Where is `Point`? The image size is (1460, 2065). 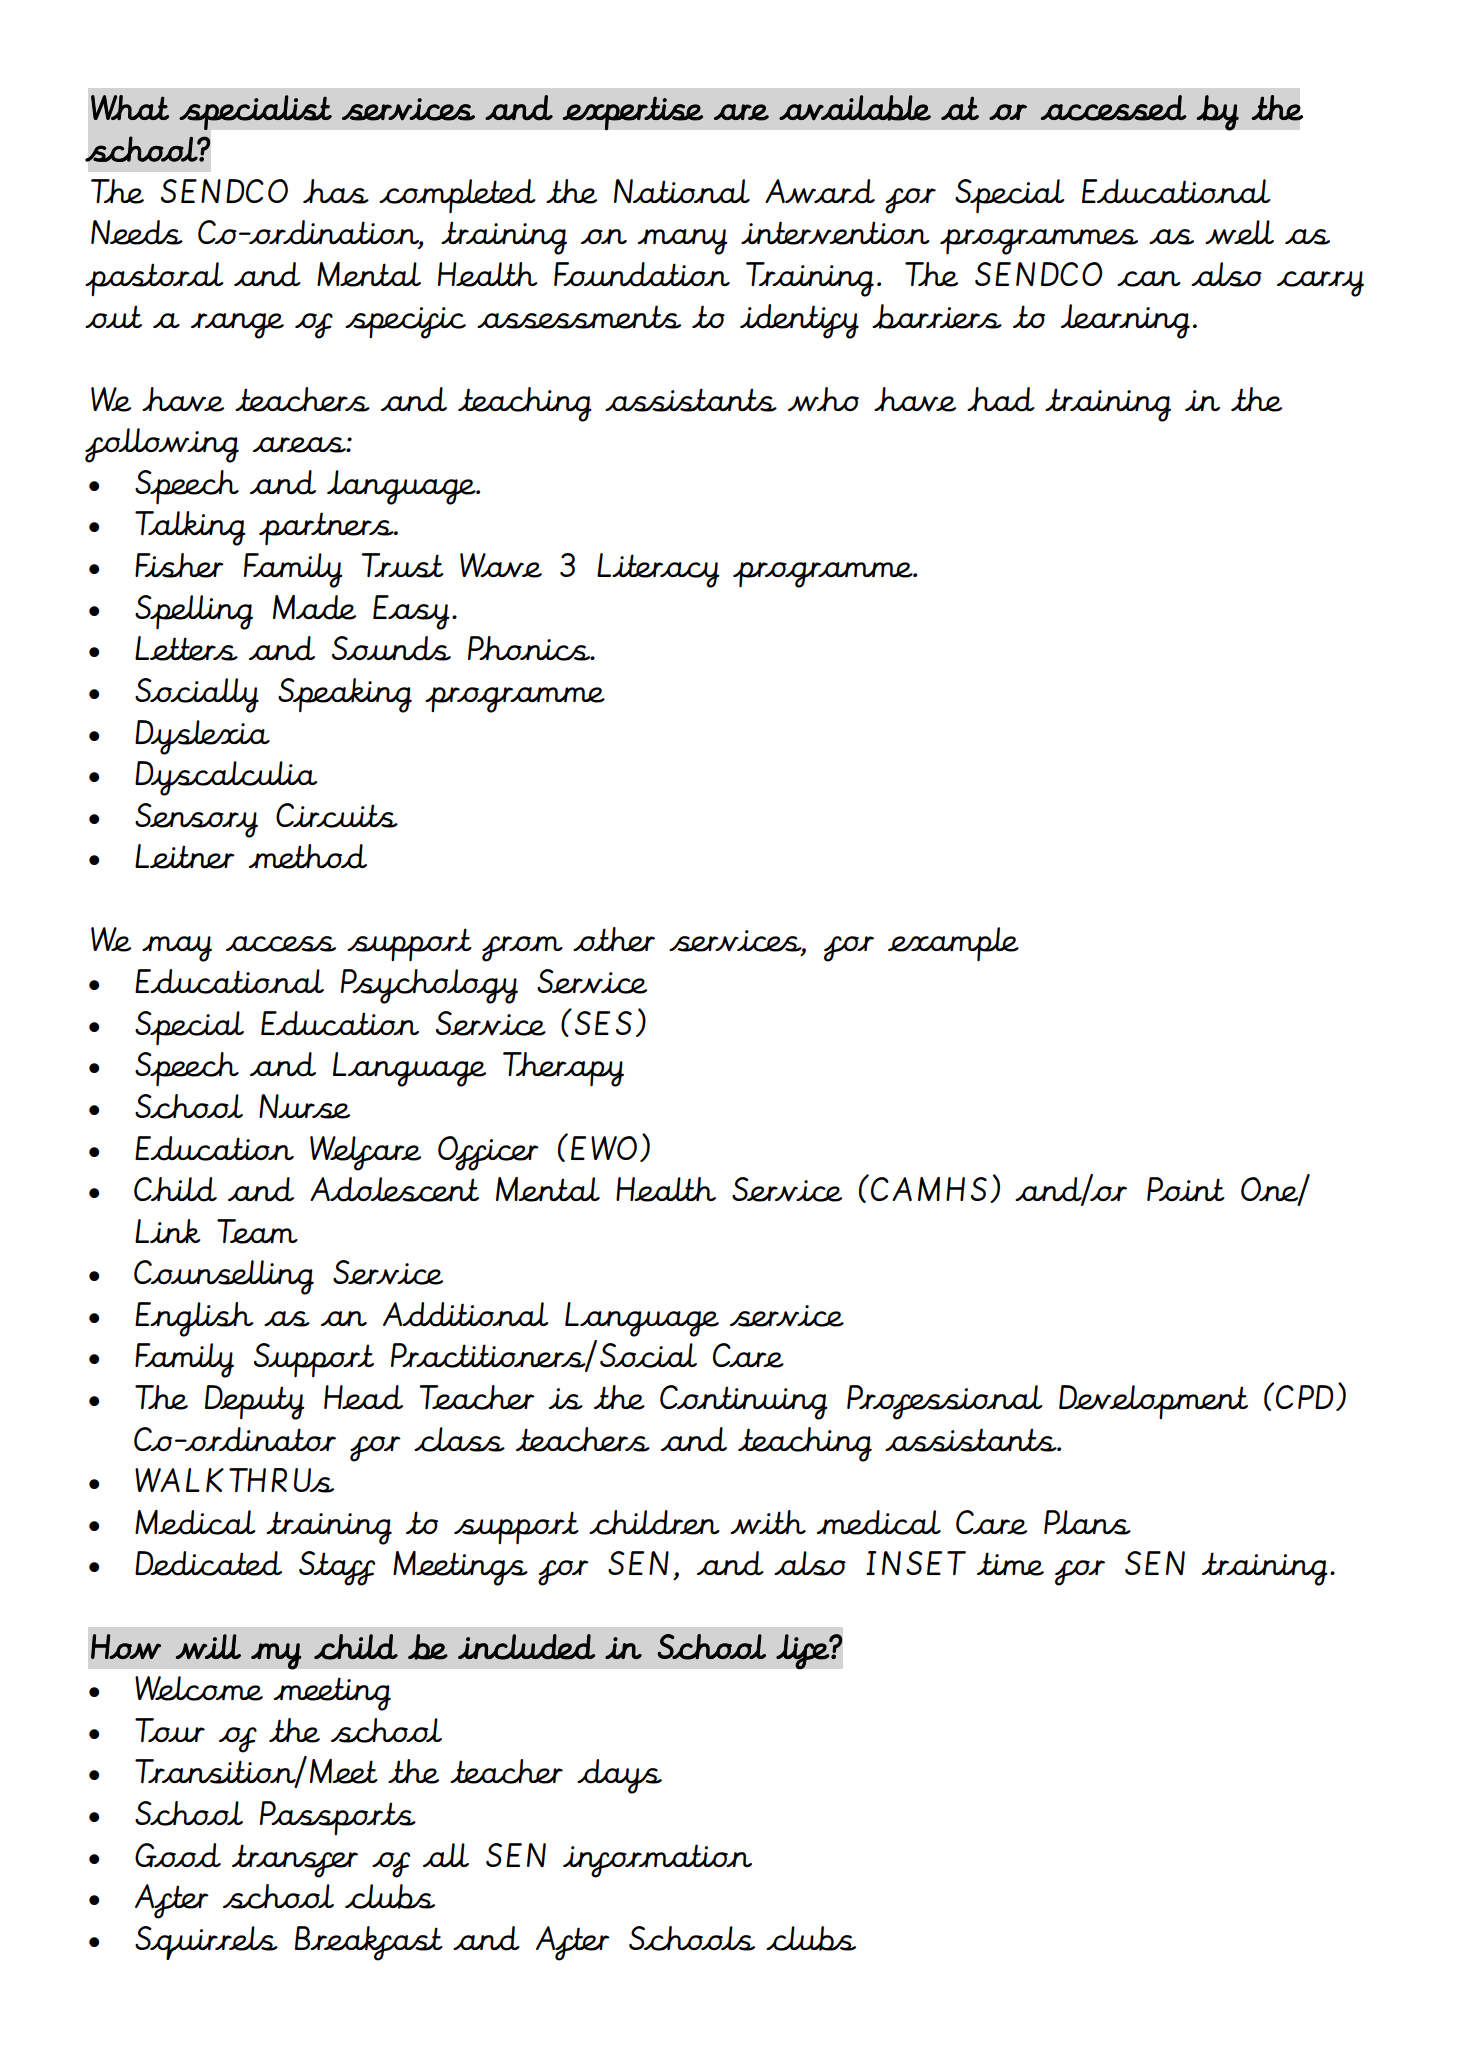
Point is located at coordinates (1186, 1189).
